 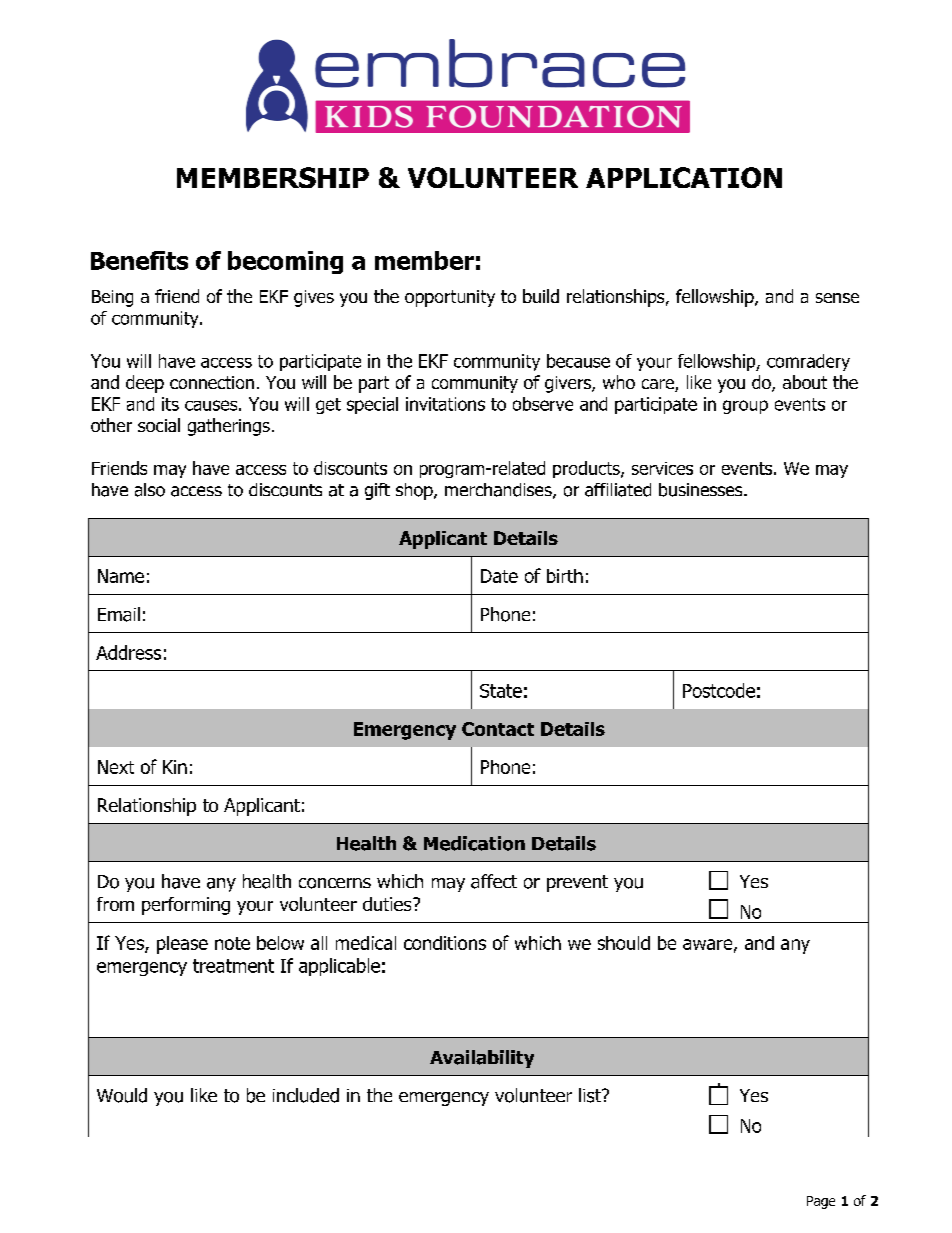 I want to click on performing, so click(x=186, y=906).
